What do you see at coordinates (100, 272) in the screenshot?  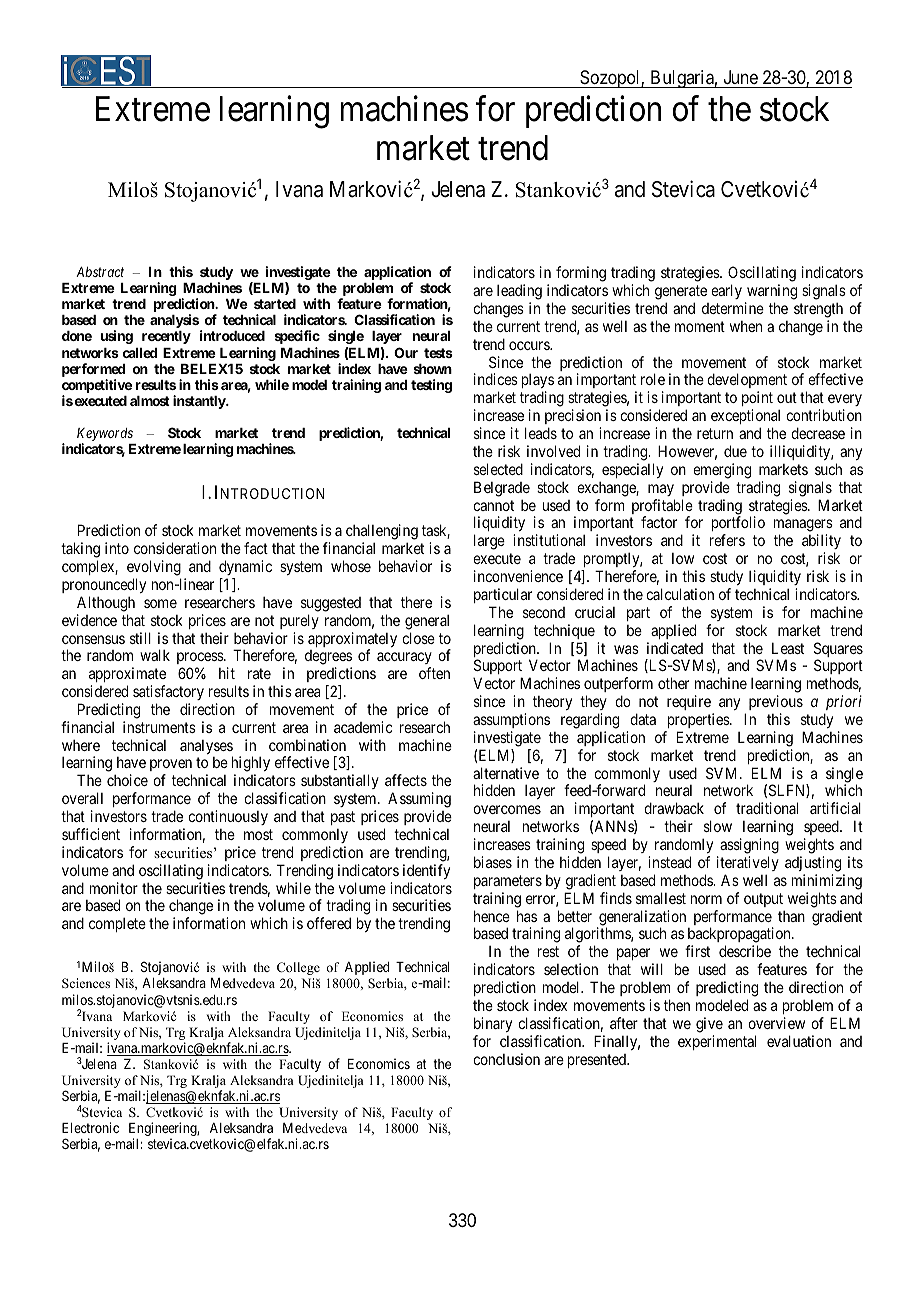 I see `Abstract` at bounding box center [100, 272].
